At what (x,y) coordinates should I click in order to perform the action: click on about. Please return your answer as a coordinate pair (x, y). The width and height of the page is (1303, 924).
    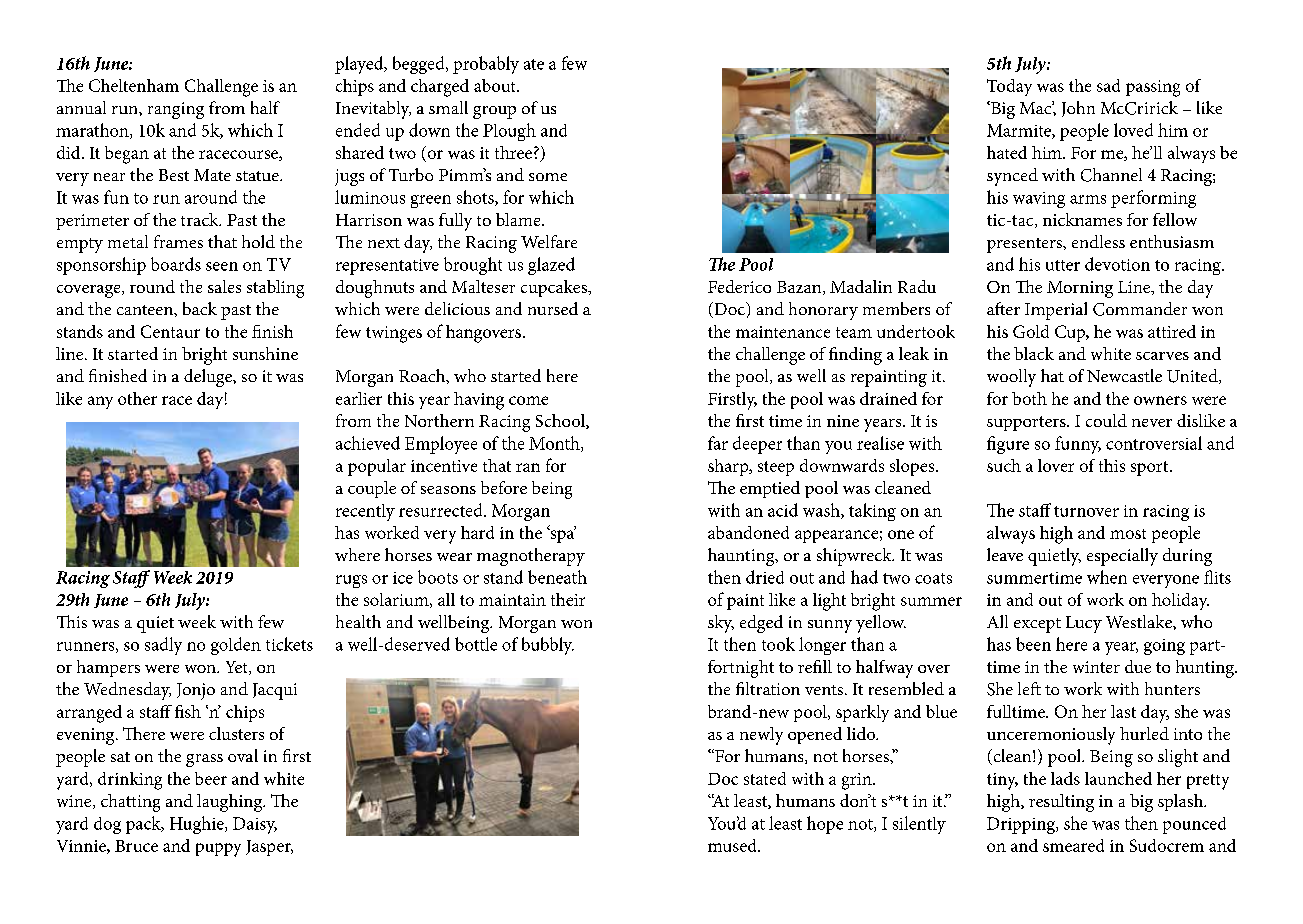
    Looking at the image, I should click on (496, 85).
